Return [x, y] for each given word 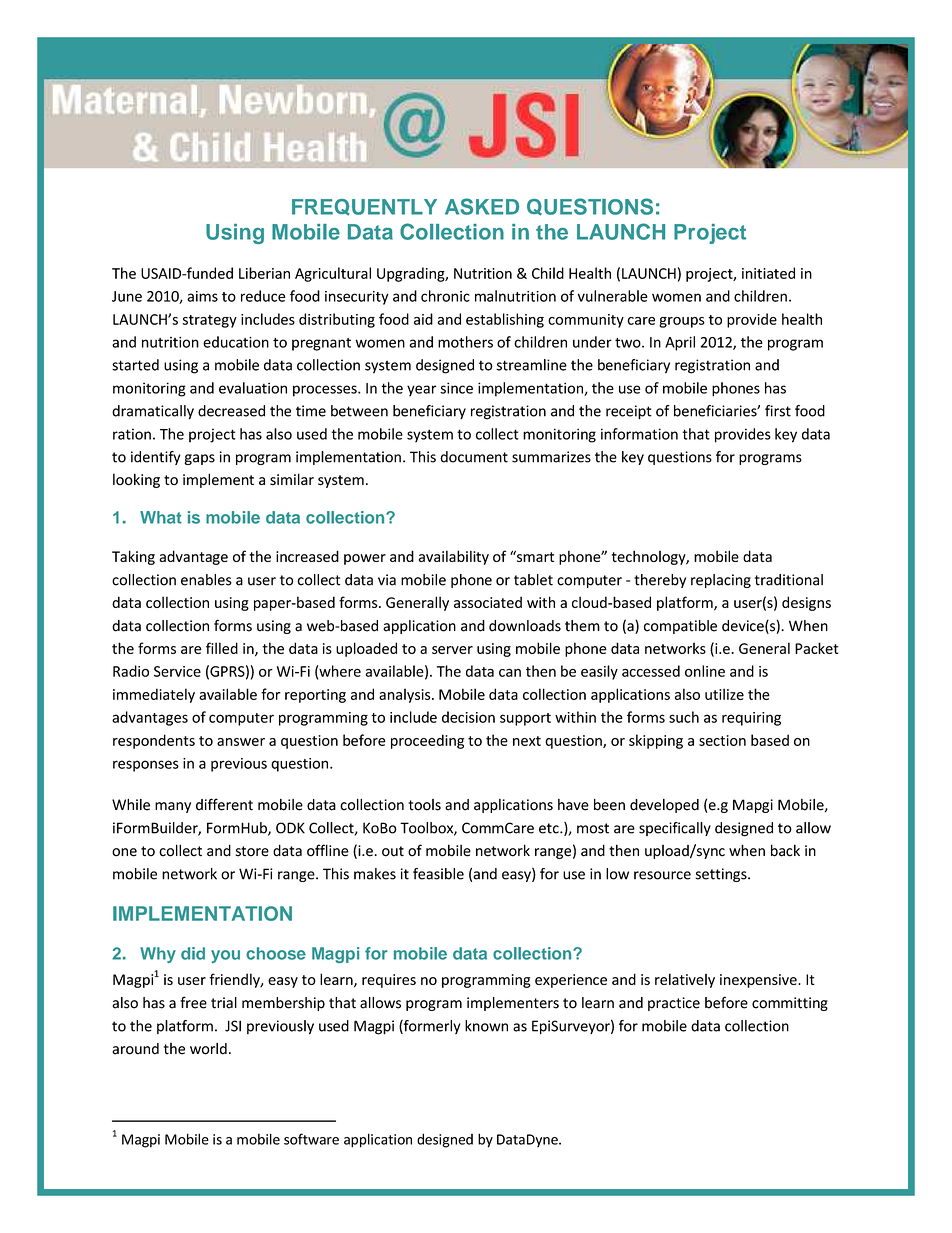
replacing [721, 581]
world [208, 1048]
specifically [675, 829]
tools [424, 805]
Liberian [264, 273]
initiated [768, 273]
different [224, 804]
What [161, 517]
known [486, 1026]
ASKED [482, 206]
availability [454, 557]
